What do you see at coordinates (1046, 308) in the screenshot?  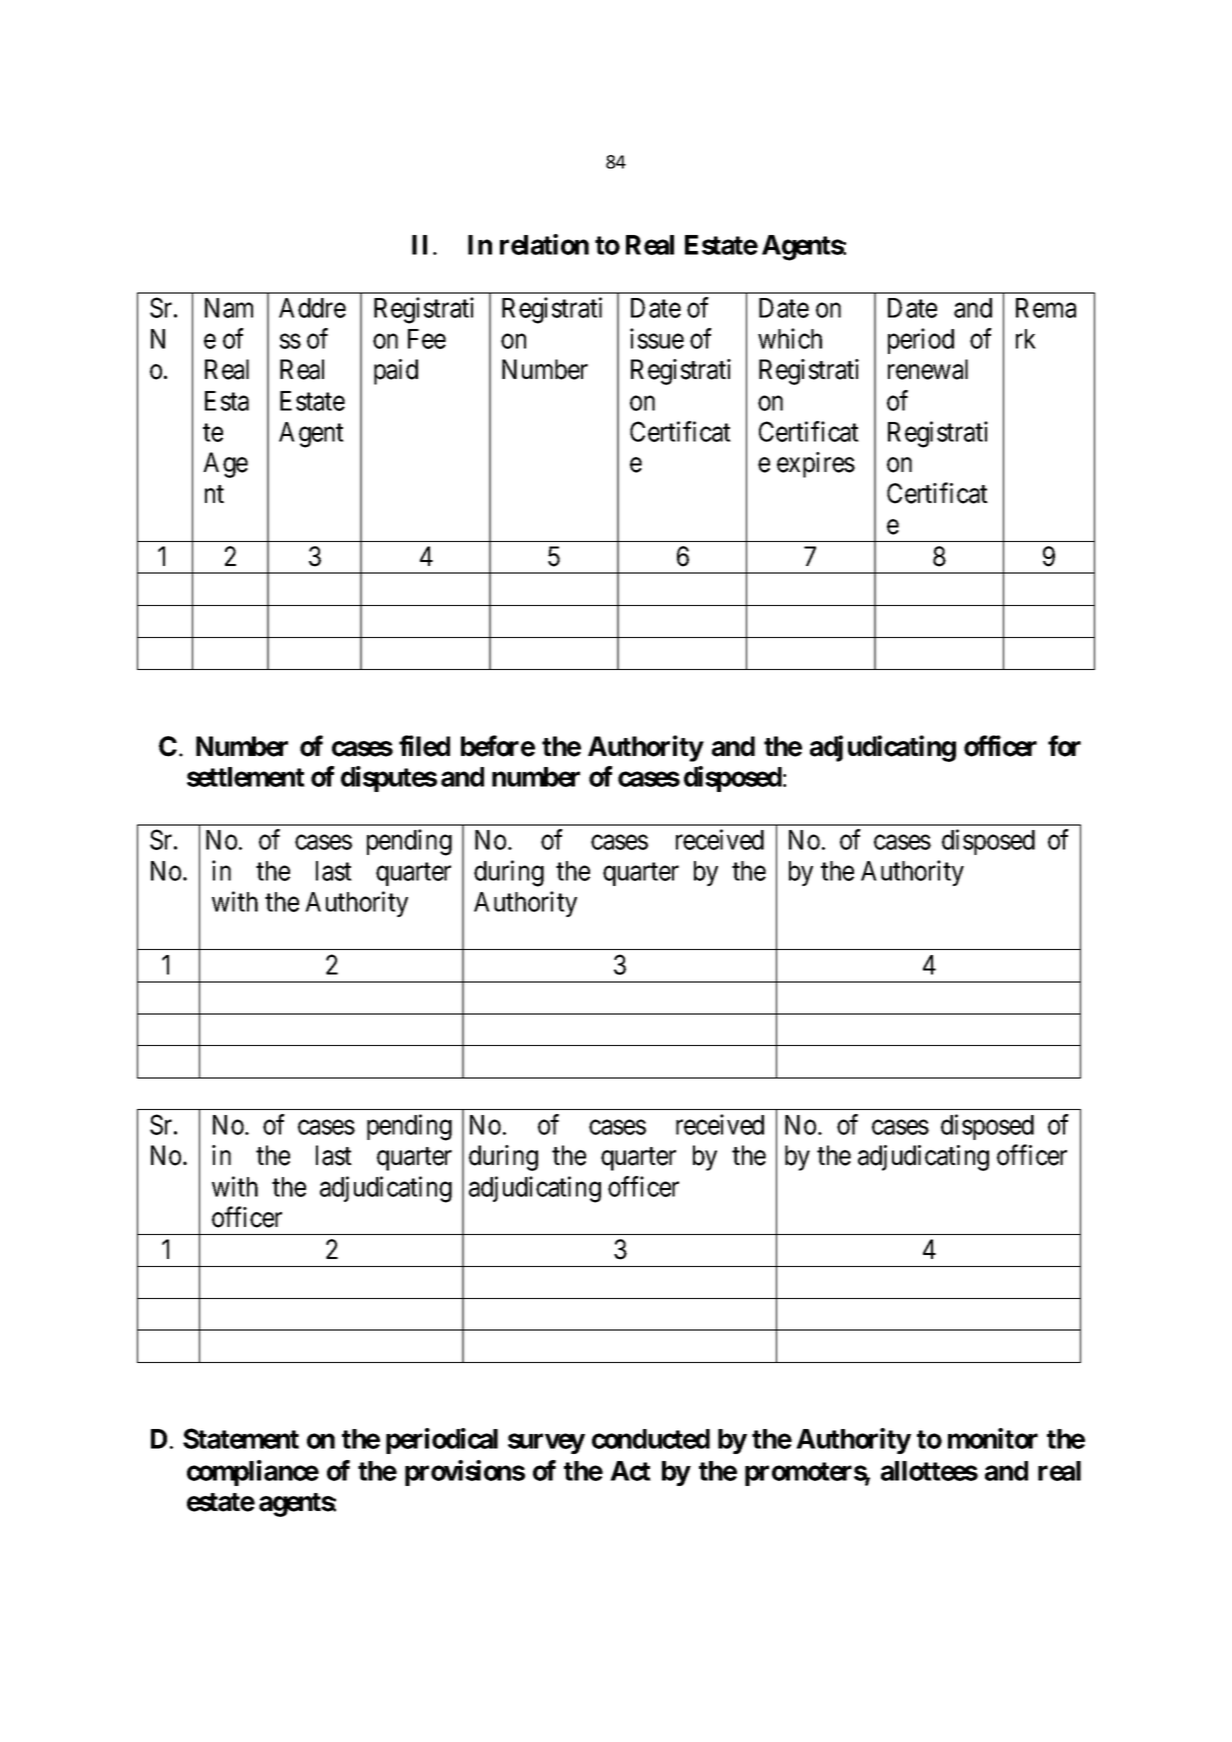 I see `Rema` at bounding box center [1046, 308].
